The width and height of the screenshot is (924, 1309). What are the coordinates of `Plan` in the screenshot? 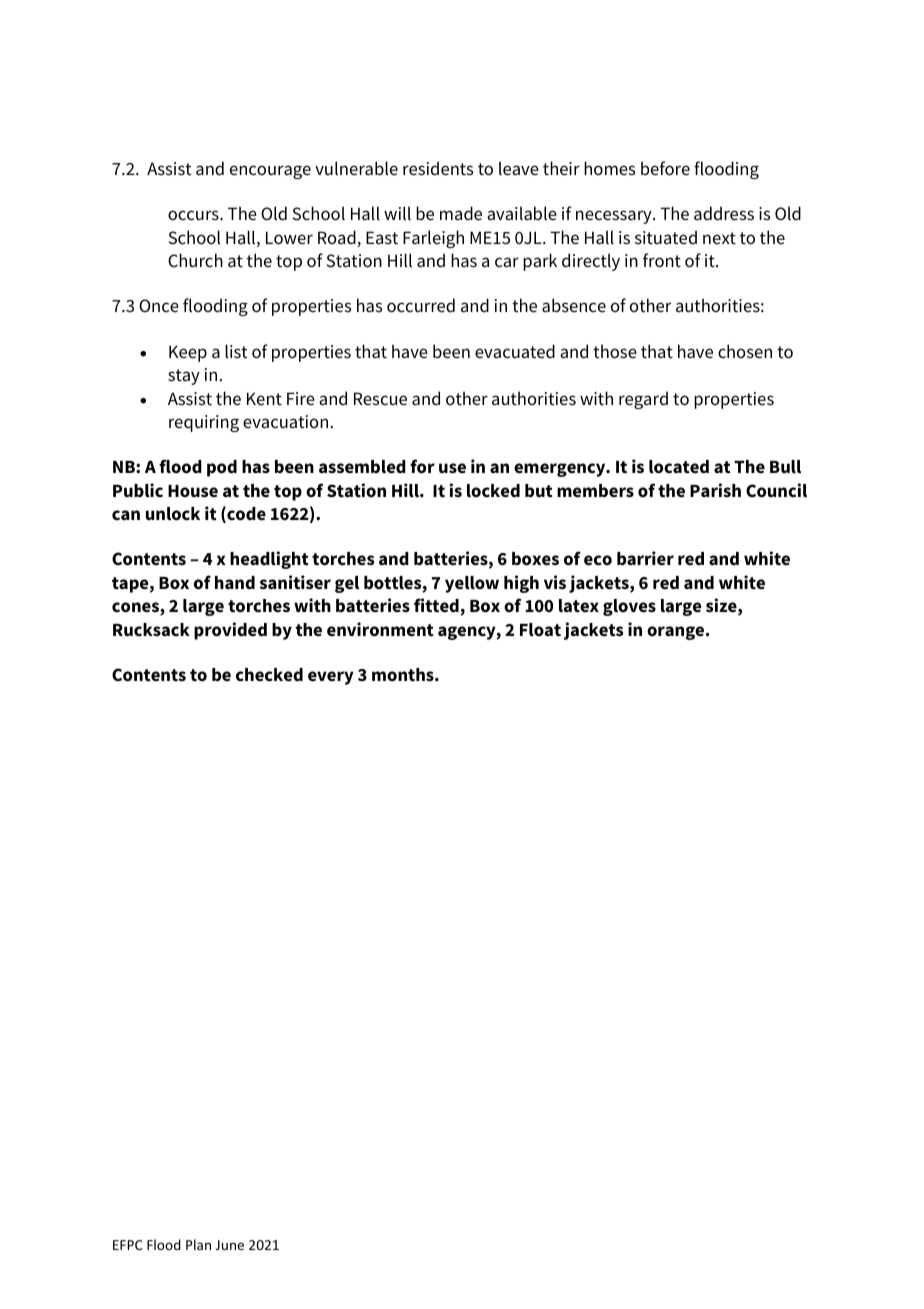 It's located at (198, 1244).
